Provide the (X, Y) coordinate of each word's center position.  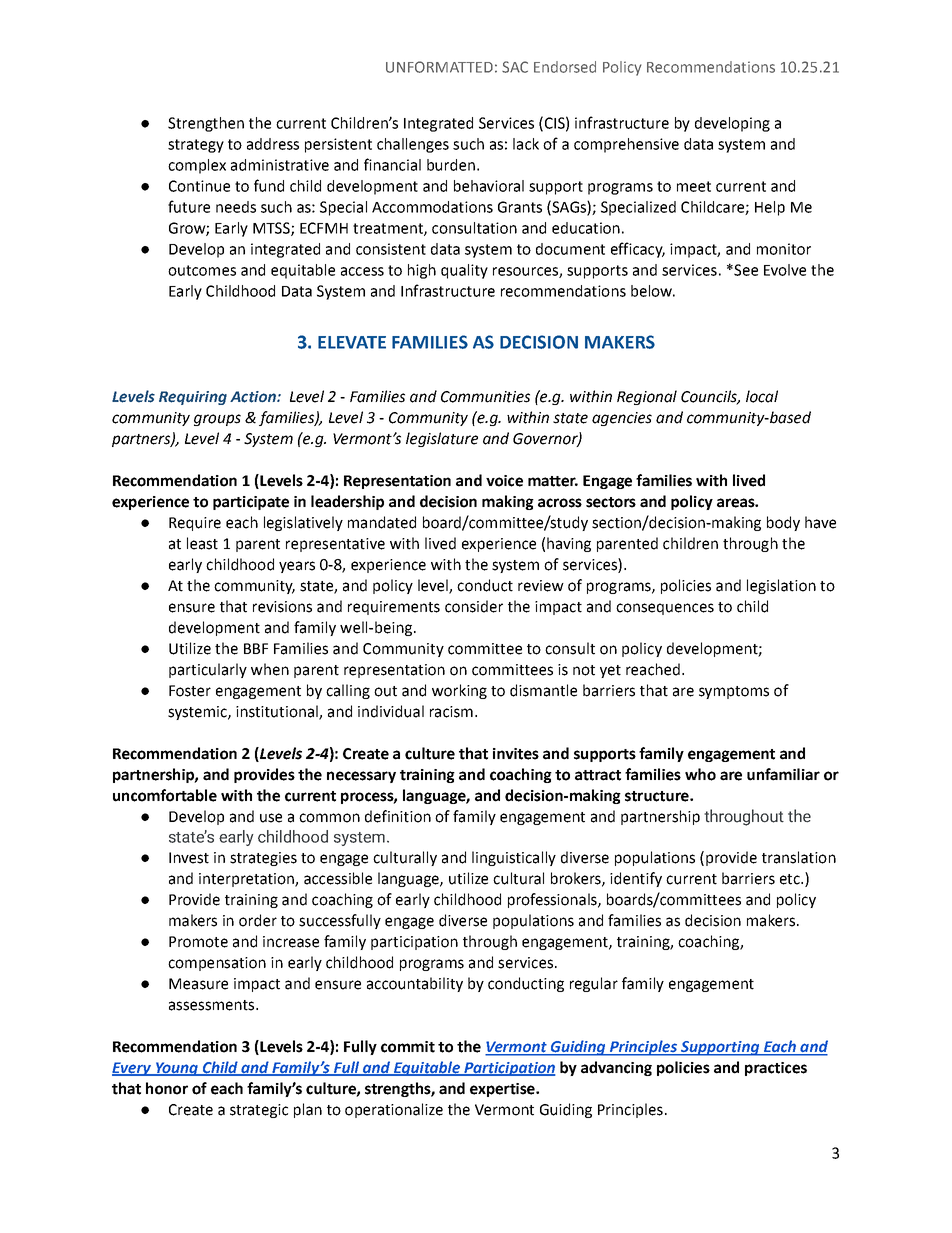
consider (474, 606)
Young (176, 1069)
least (202, 543)
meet (694, 186)
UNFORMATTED (439, 67)
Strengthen (206, 124)
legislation (781, 586)
